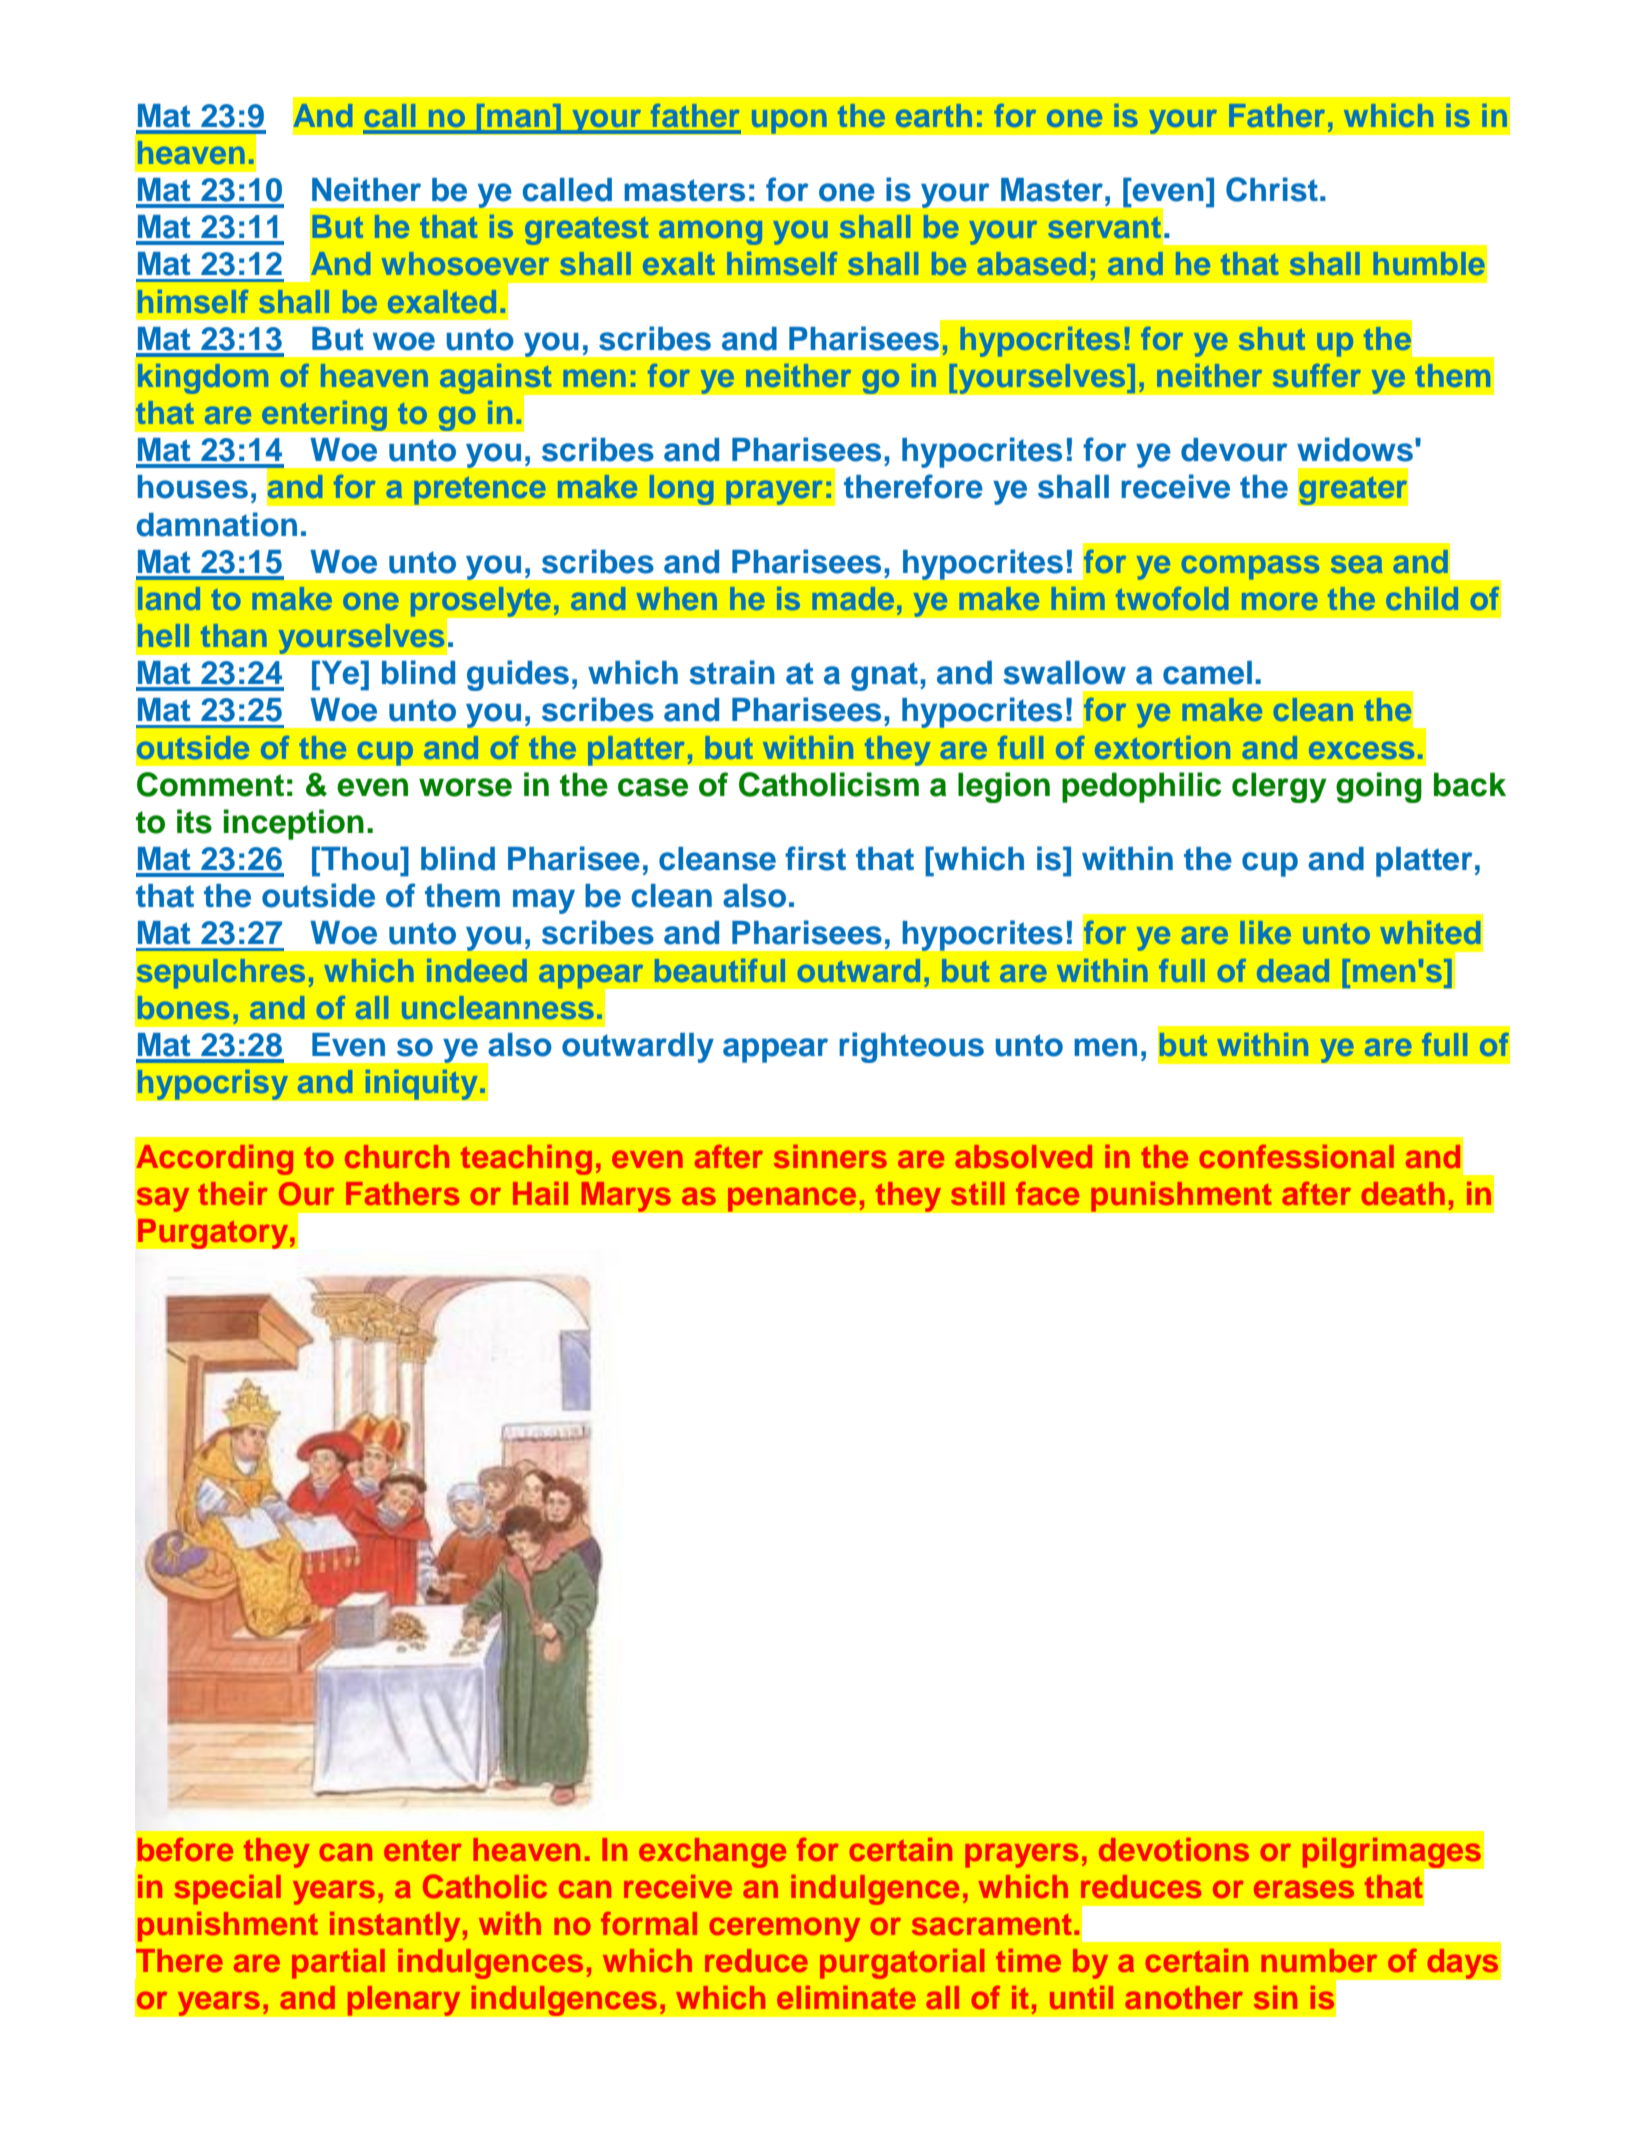 This document has width=1648, height=2133. What do you see at coordinates (815, 858) in the document?
I see `first` at bounding box center [815, 858].
